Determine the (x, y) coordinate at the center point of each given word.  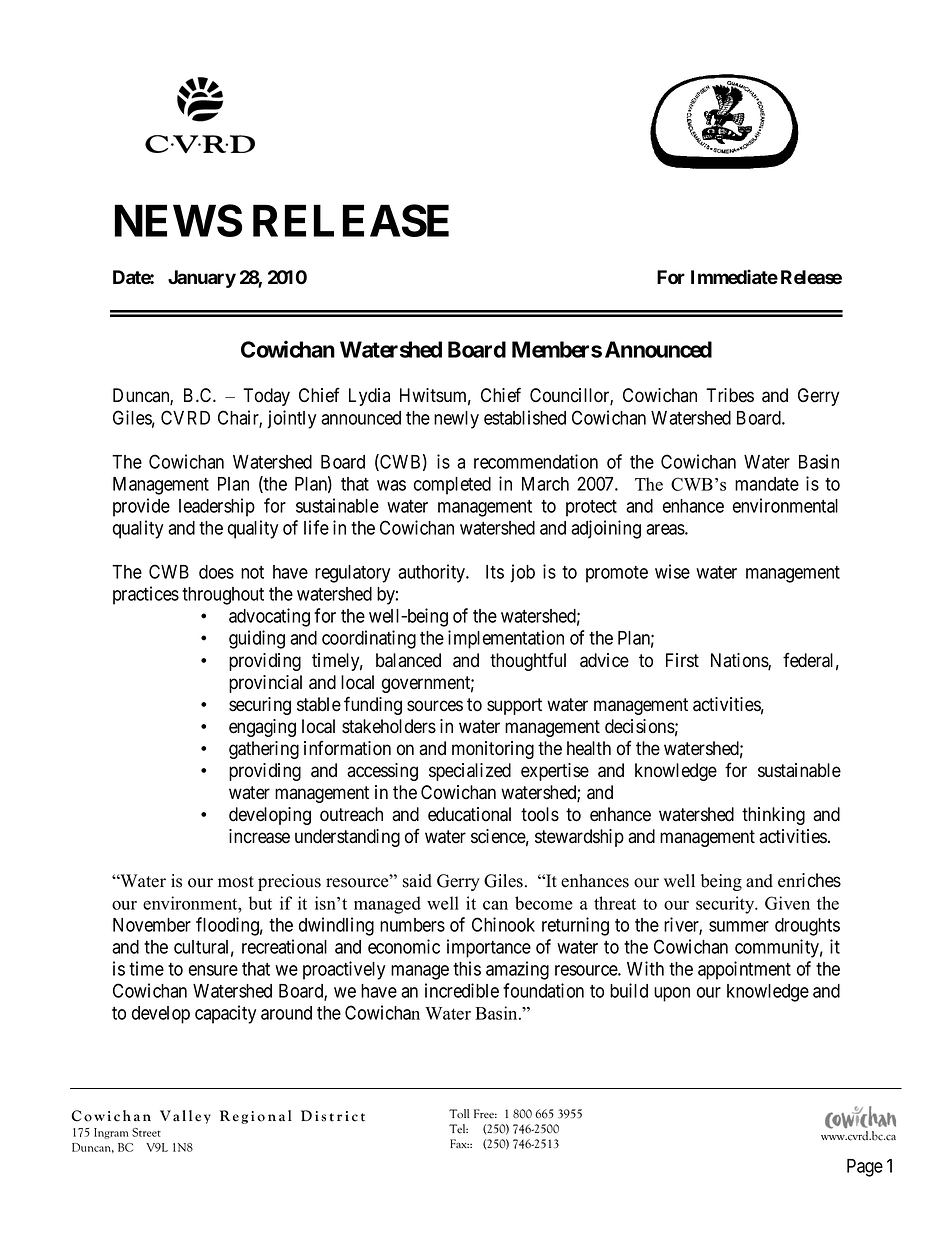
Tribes (730, 395)
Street (146, 1132)
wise (672, 571)
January (202, 279)
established (525, 417)
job (522, 573)
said (417, 881)
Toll (459, 1113)
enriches (809, 880)
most (236, 882)
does (216, 572)
